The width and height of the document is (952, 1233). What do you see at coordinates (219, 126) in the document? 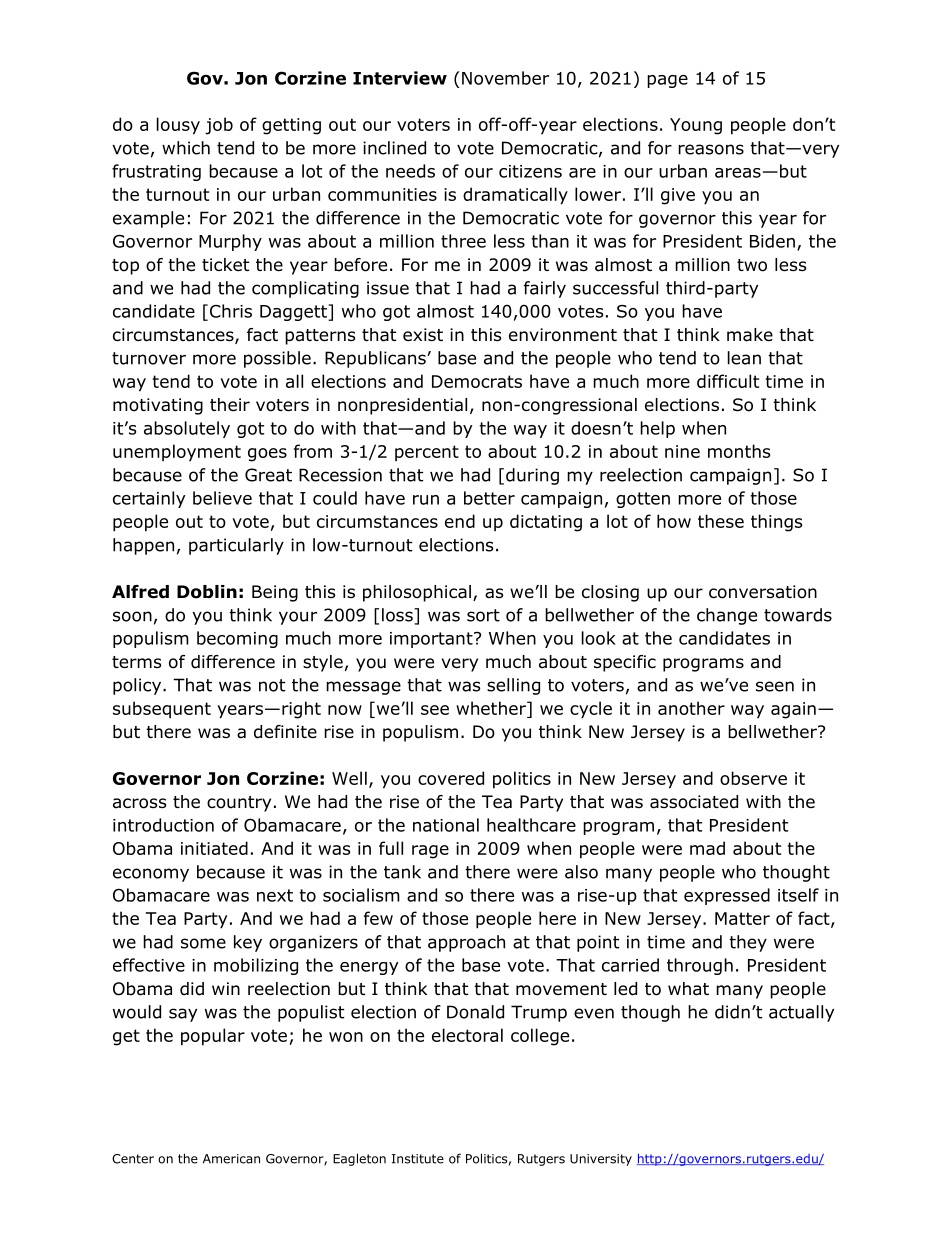
I see `job` at bounding box center [219, 126].
